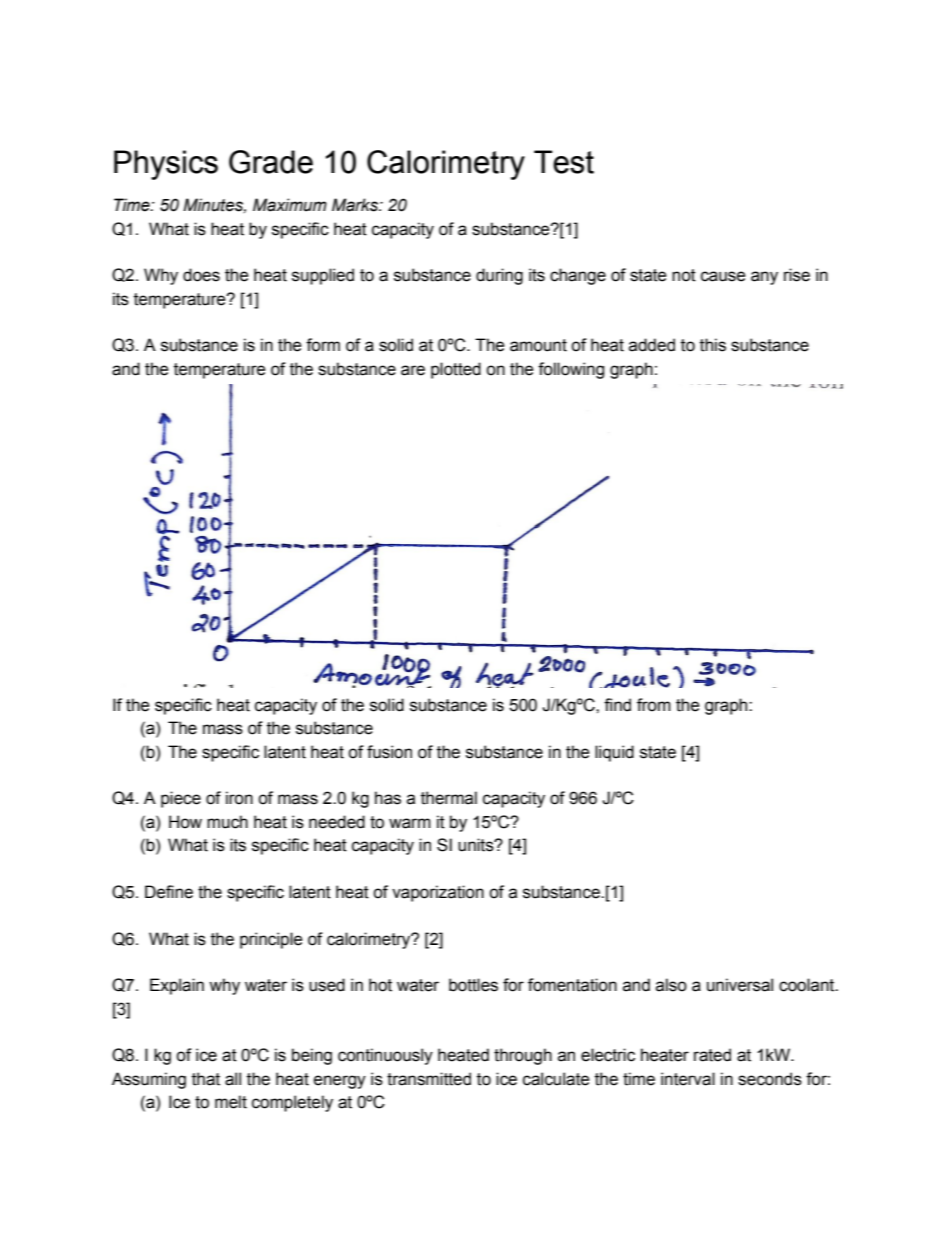 This screenshot has height=1233, width=952. What do you see at coordinates (233, 1079) in the screenshot?
I see `all` at bounding box center [233, 1079].
